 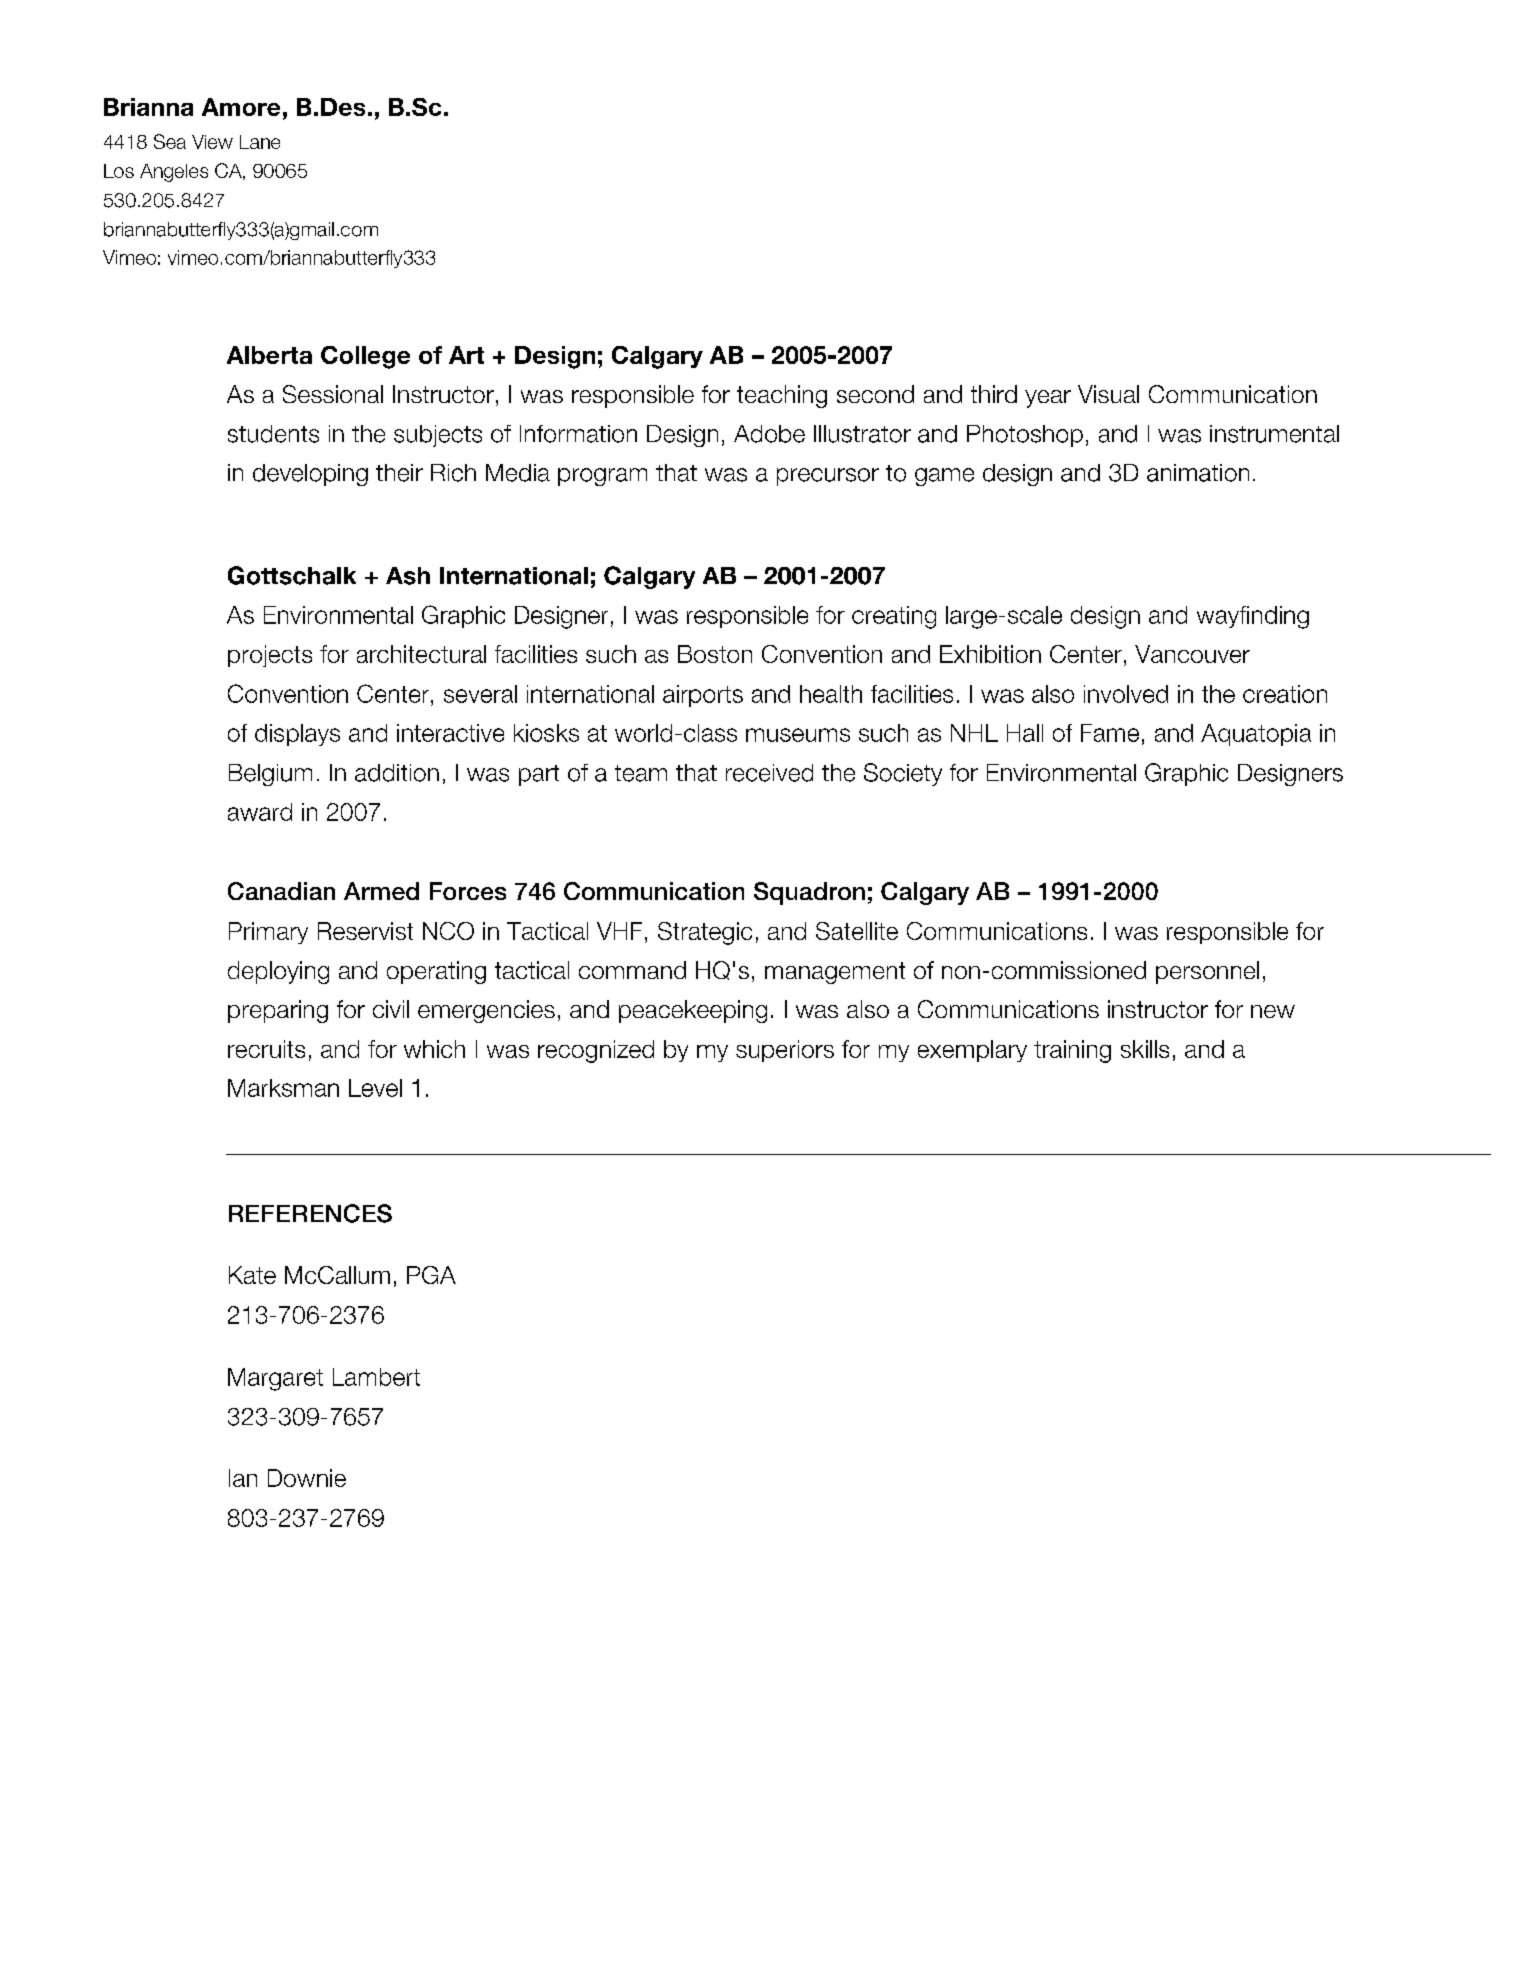 I want to click on Margaret, so click(x=275, y=1379).
